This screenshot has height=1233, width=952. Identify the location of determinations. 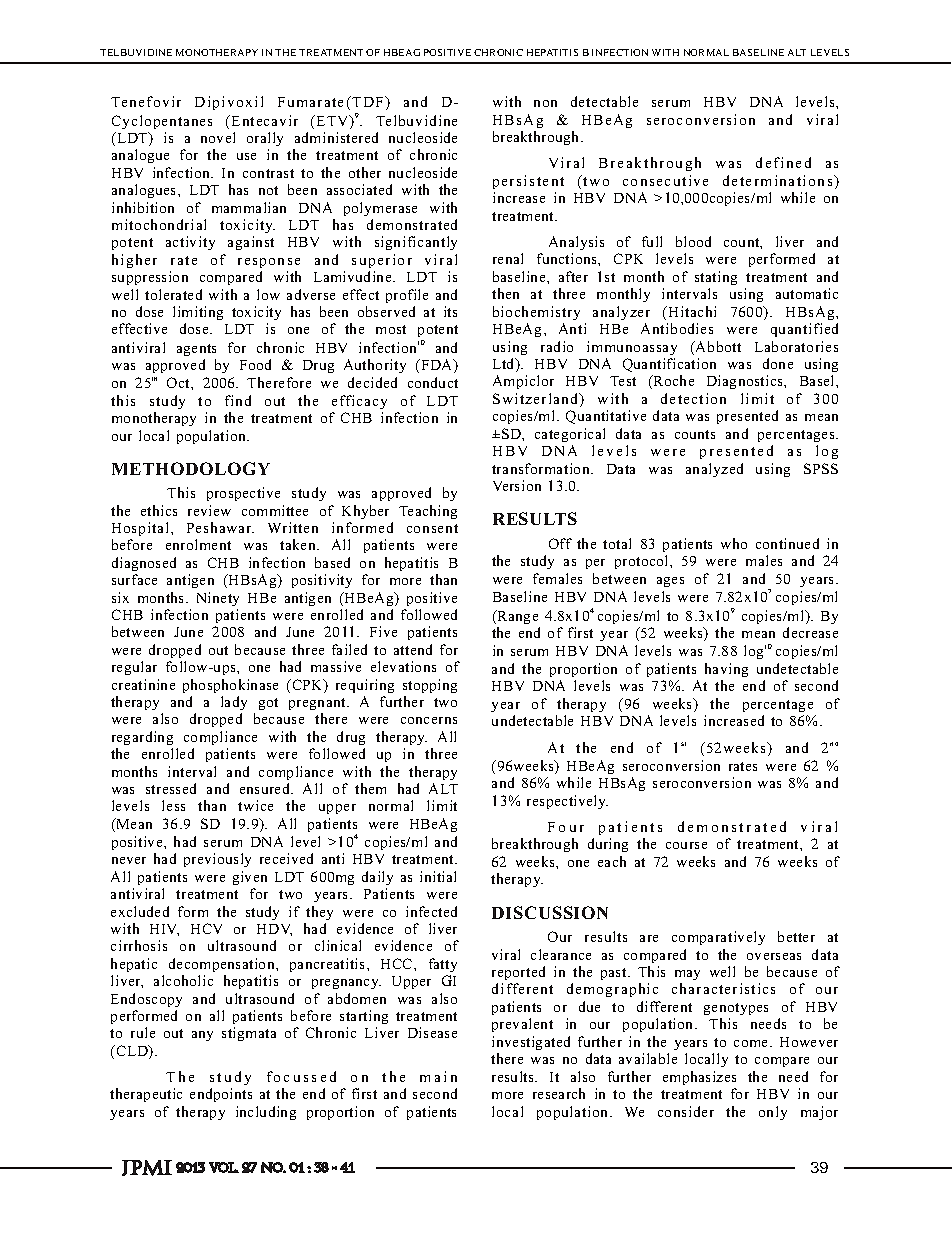
(779, 180).
